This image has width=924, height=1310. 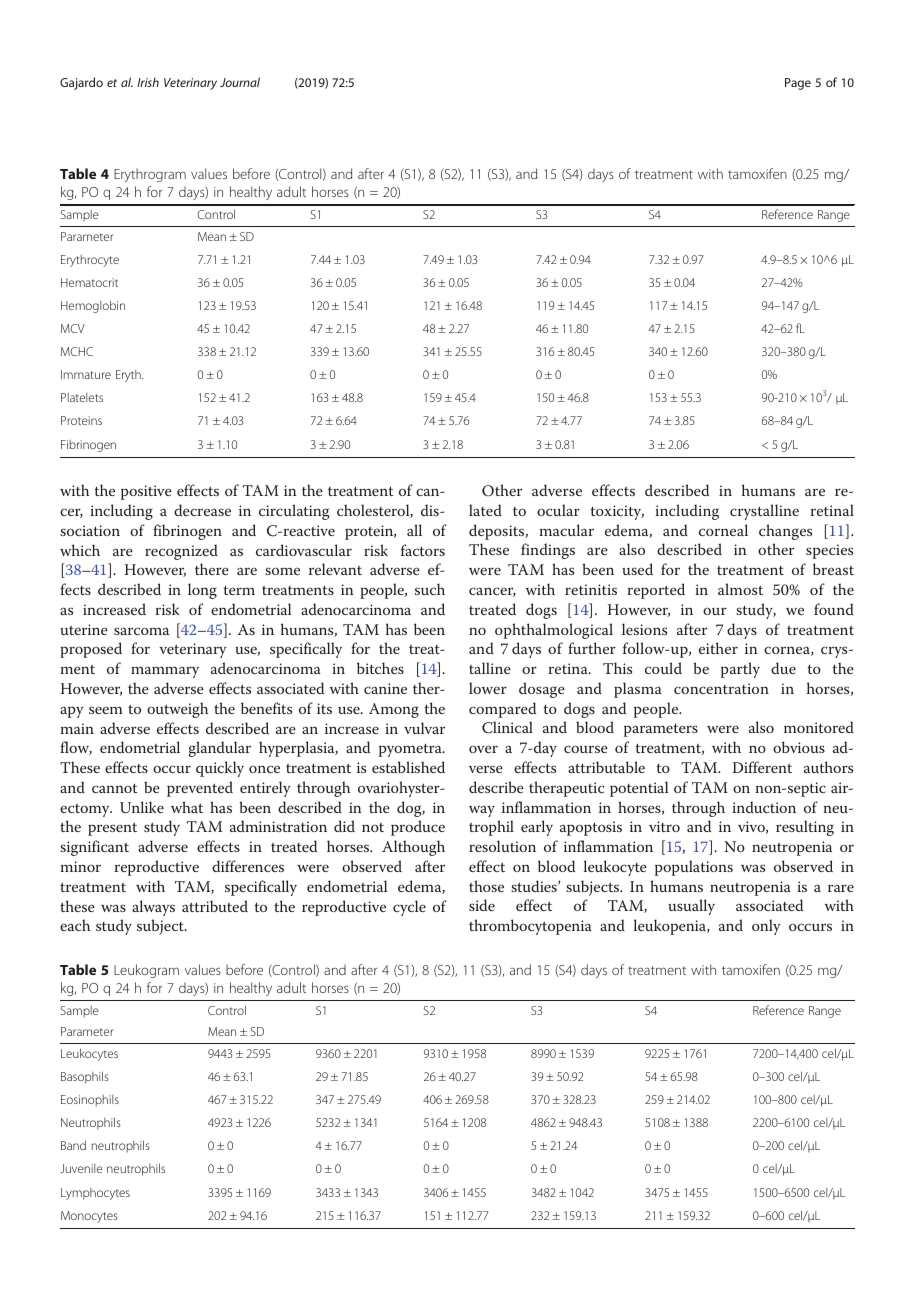 I want to click on Page, so click(x=798, y=84).
